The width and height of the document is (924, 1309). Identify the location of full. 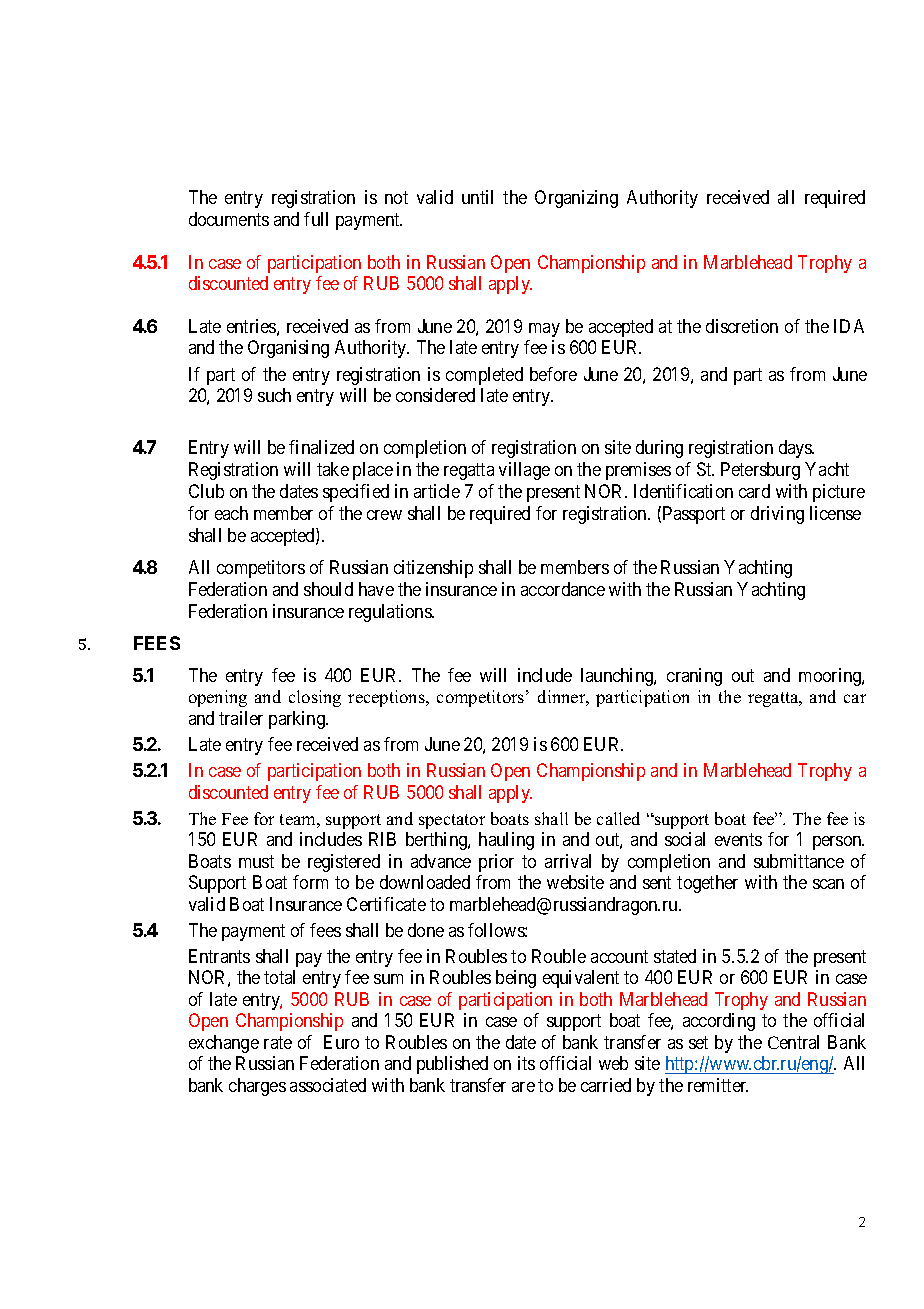
(316, 219).
